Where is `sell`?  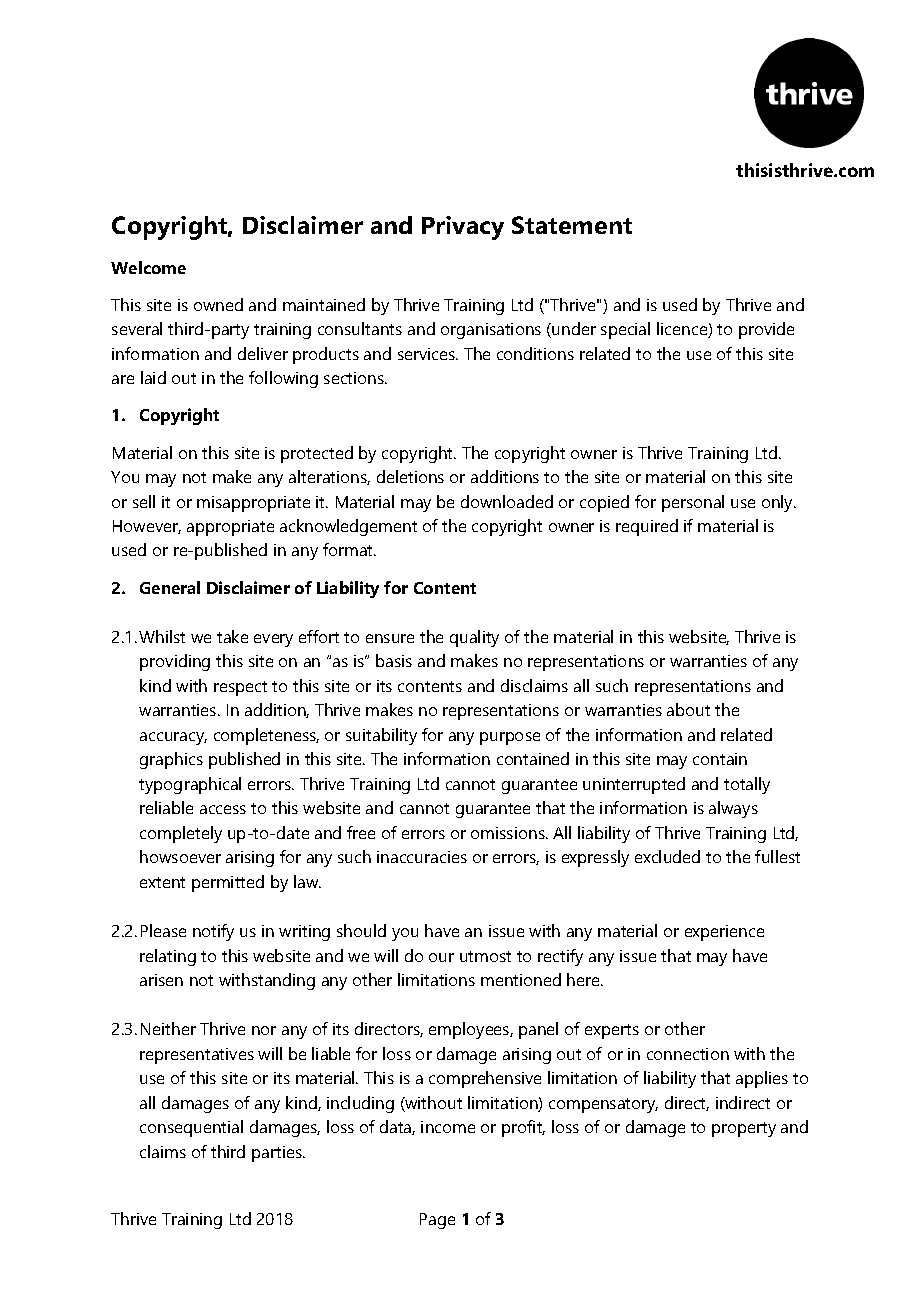
sell is located at coordinates (144, 501).
